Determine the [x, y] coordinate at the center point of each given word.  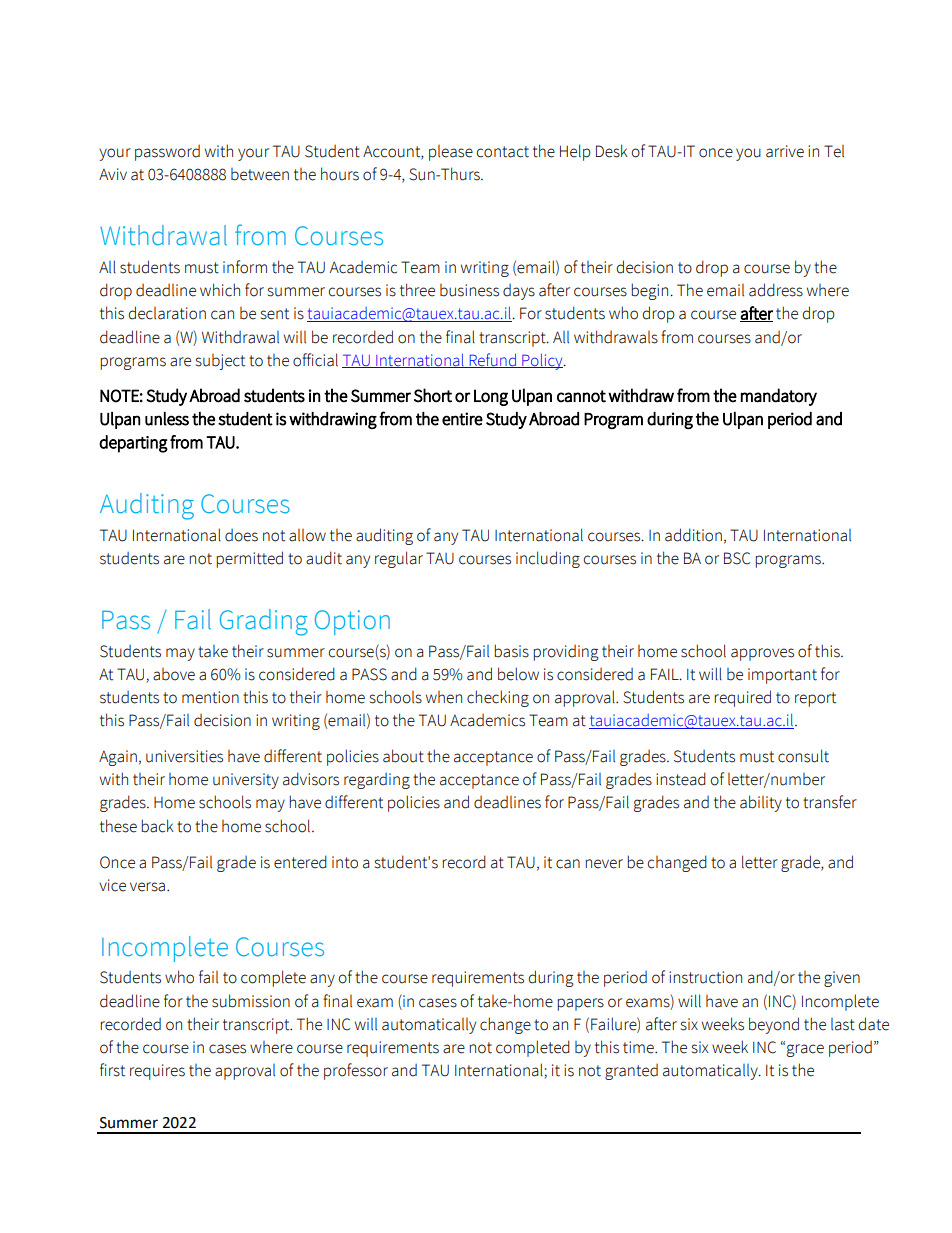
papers [580, 1004]
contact [503, 152]
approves [762, 654]
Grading [264, 622]
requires [157, 1072]
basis [511, 651]
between [260, 174]
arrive [785, 151]
